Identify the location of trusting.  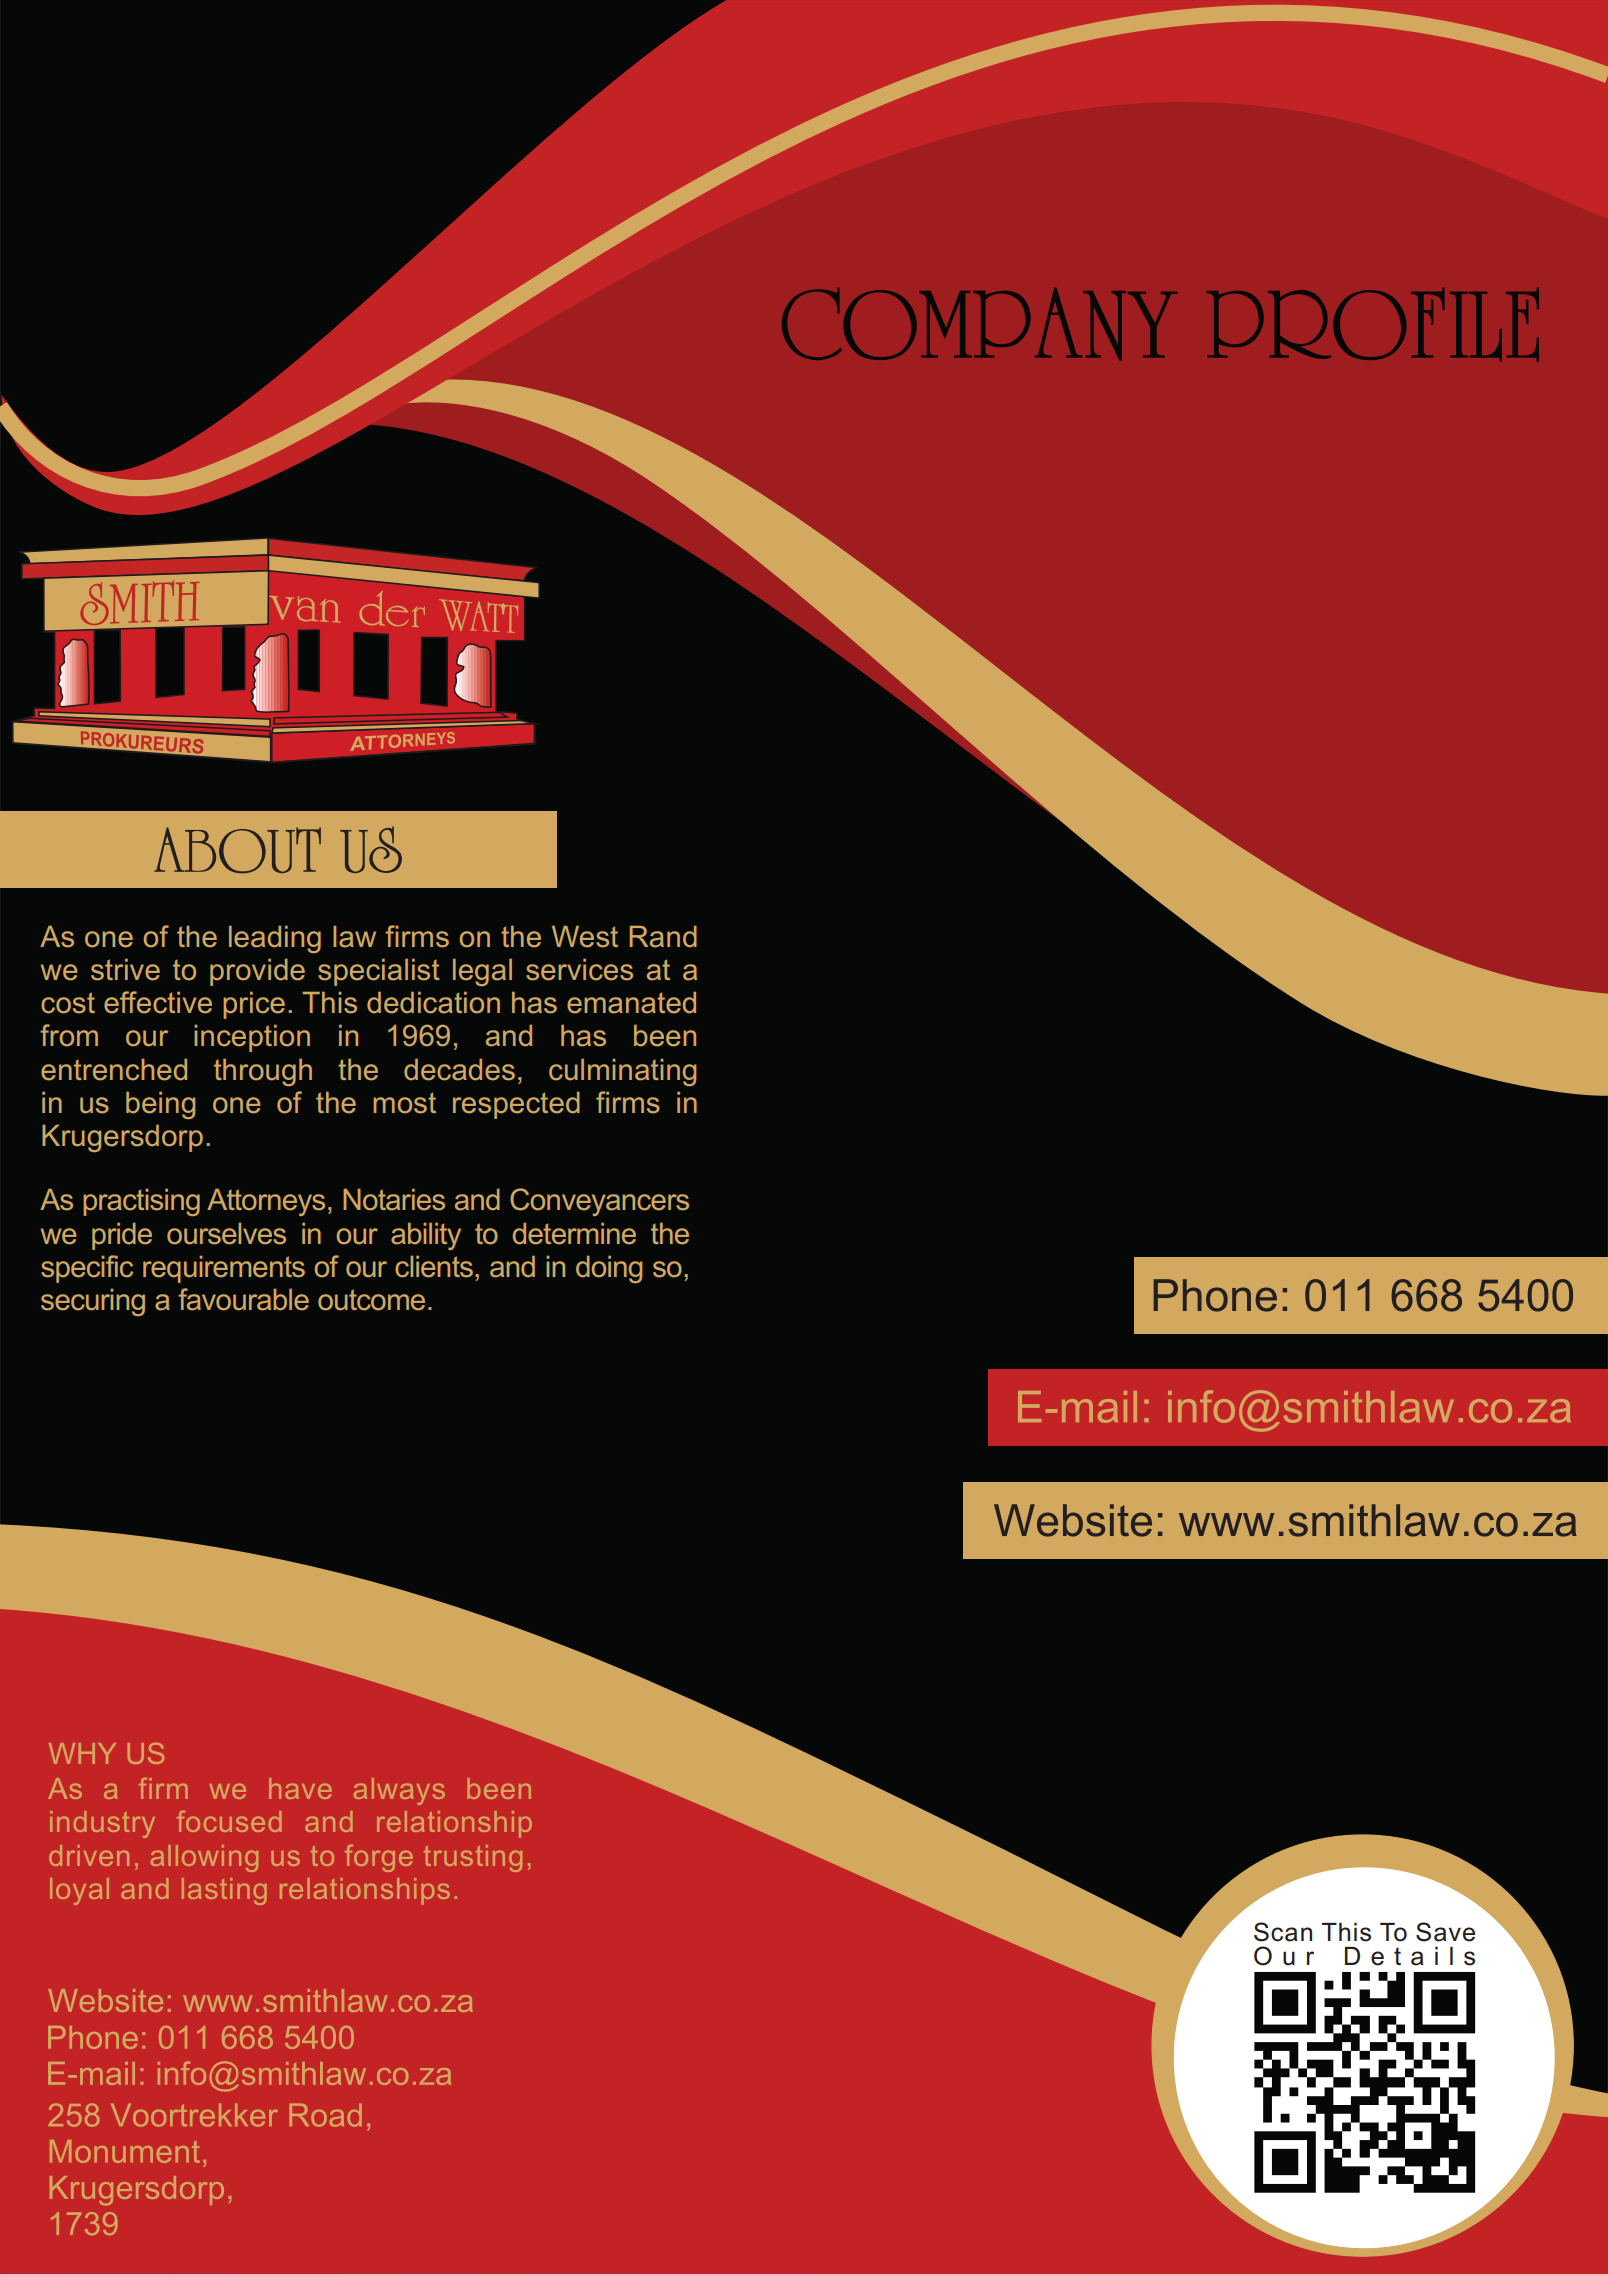
(473, 1858).
